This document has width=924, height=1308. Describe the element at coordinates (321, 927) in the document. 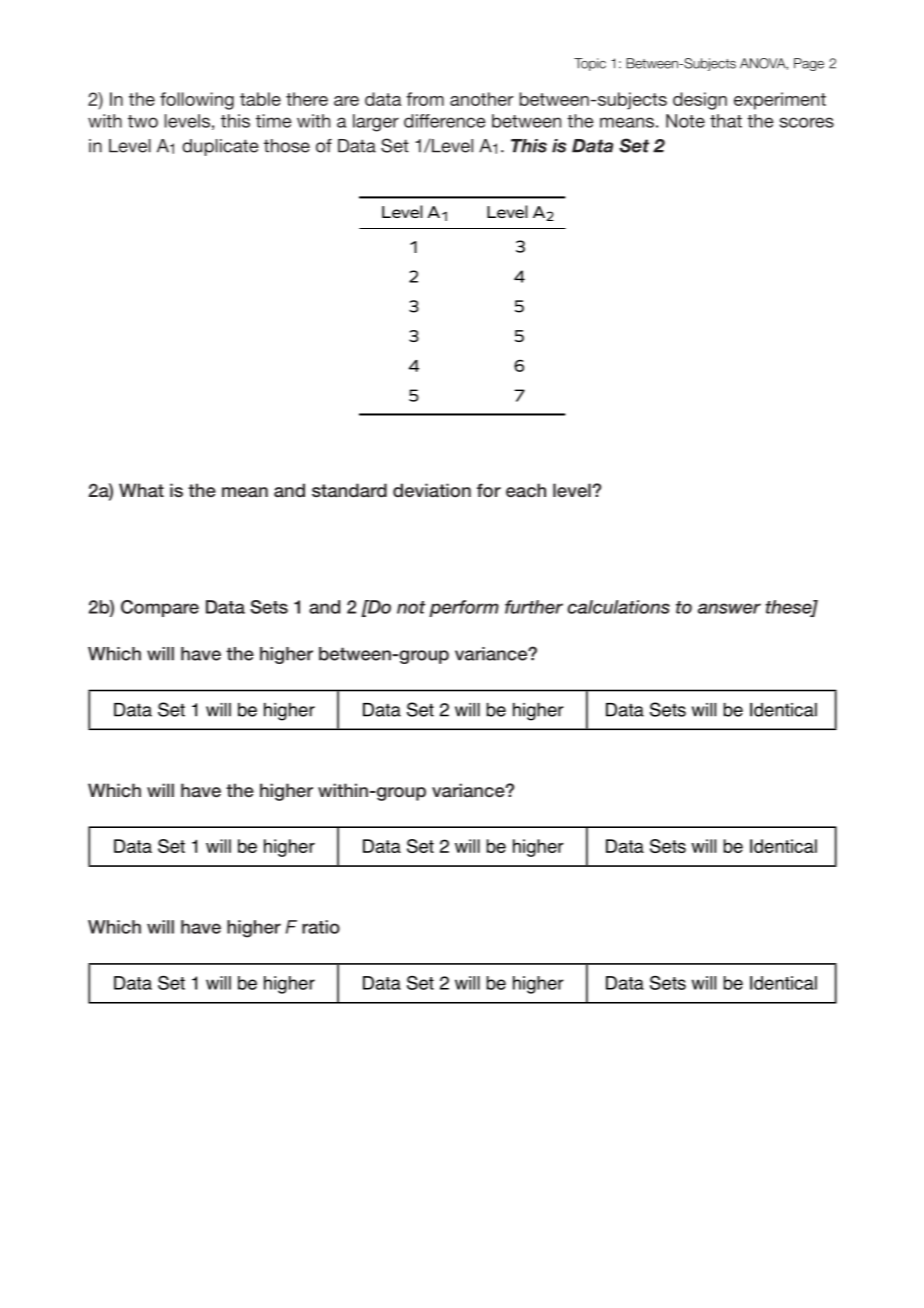

I see `ratio` at that location.
